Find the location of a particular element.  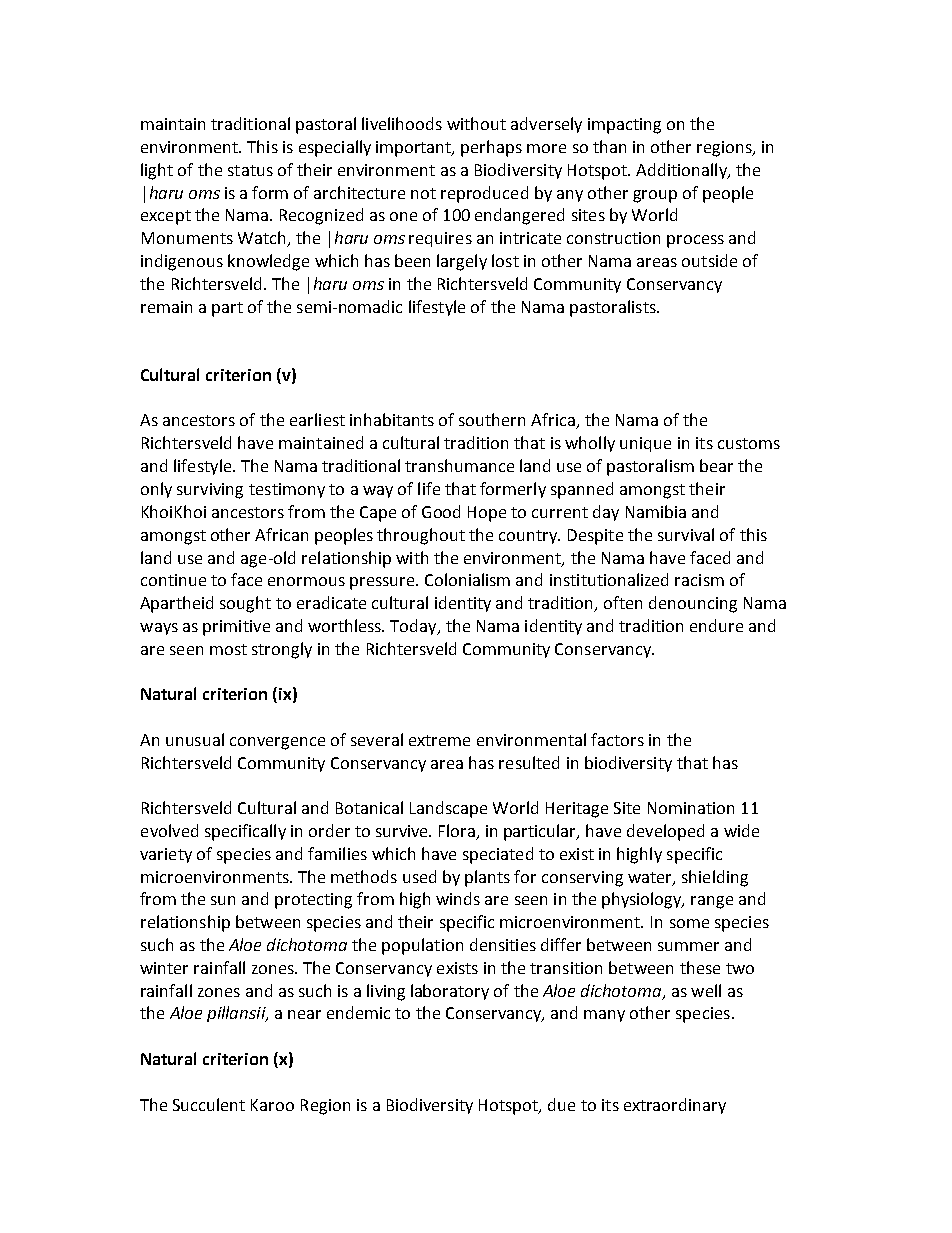

transhumance is located at coordinates (459, 465).
